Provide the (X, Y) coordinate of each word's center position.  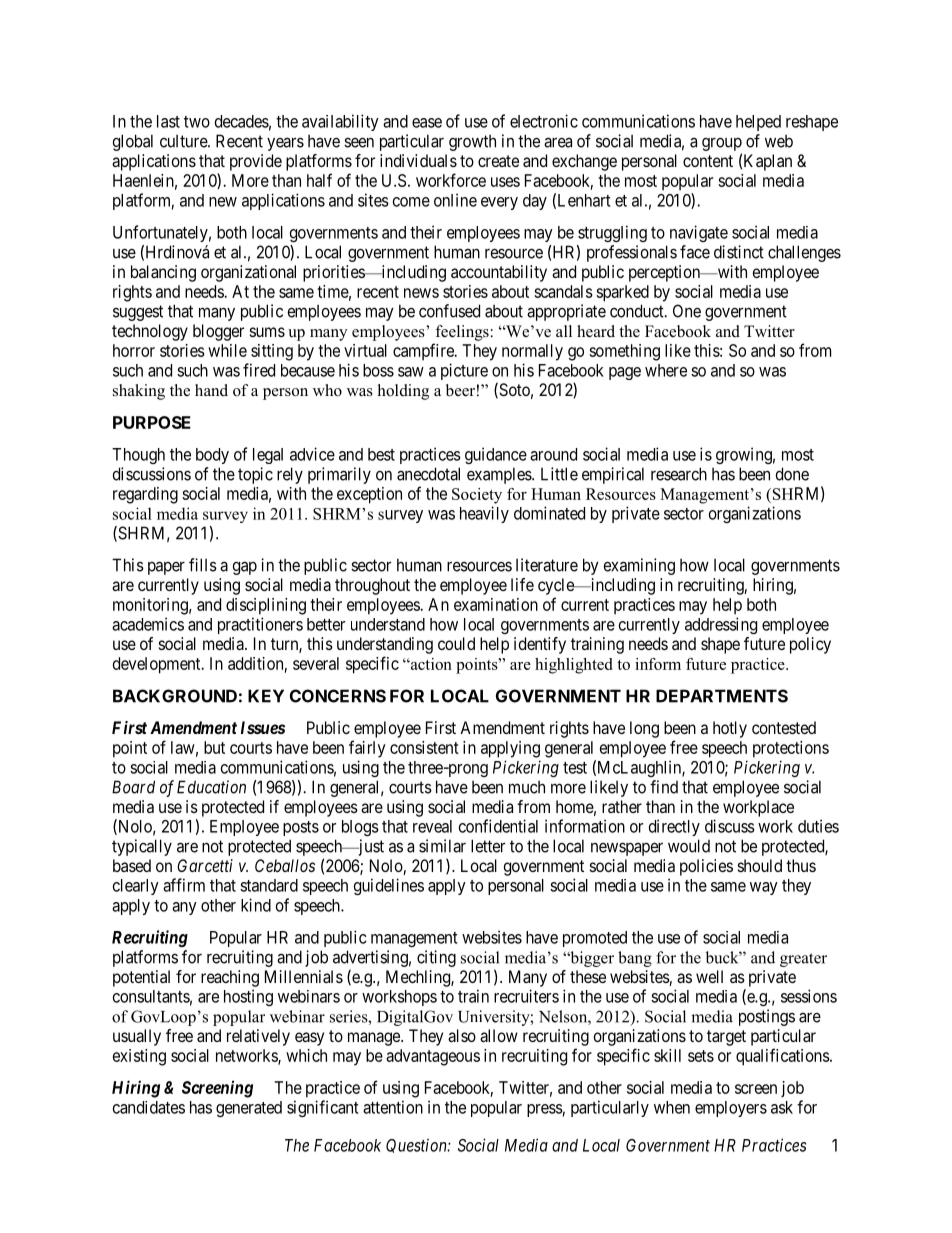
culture (184, 141)
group (722, 144)
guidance (496, 455)
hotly (730, 729)
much (527, 787)
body (212, 456)
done (792, 474)
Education (211, 787)
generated (249, 1109)
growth (472, 143)
